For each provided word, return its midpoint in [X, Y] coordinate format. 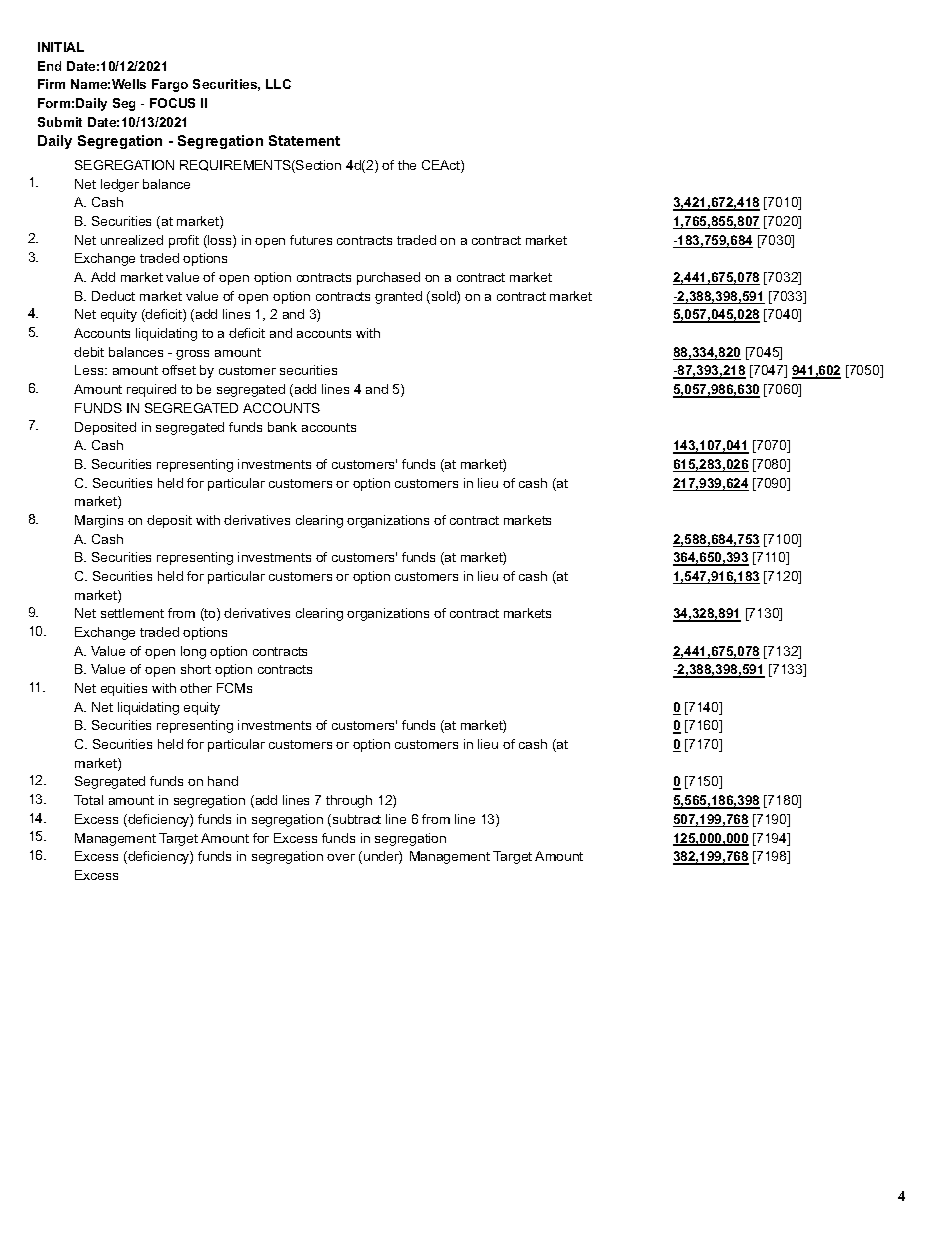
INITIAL [61, 47]
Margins [99, 521]
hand [223, 781]
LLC [278, 84]
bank [282, 427]
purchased [388, 278]
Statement [304, 140]
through [349, 801]
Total [88, 800]
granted [398, 297]
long [193, 652]
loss [220, 241]
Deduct [113, 296]
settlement [132, 613]
